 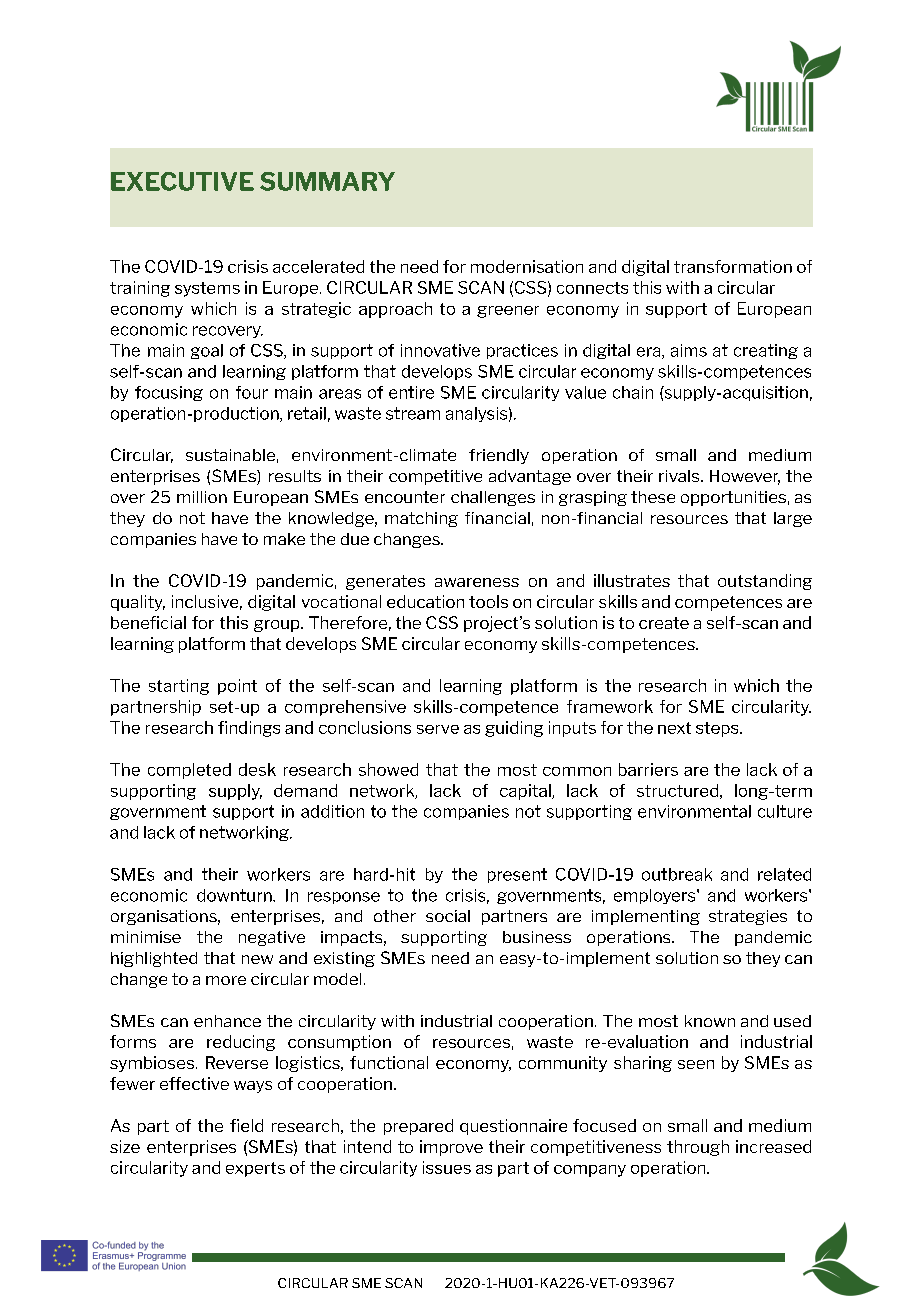 What do you see at coordinates (438, 729) in the page?
I see `serve` at bounding box center [438, 729].
